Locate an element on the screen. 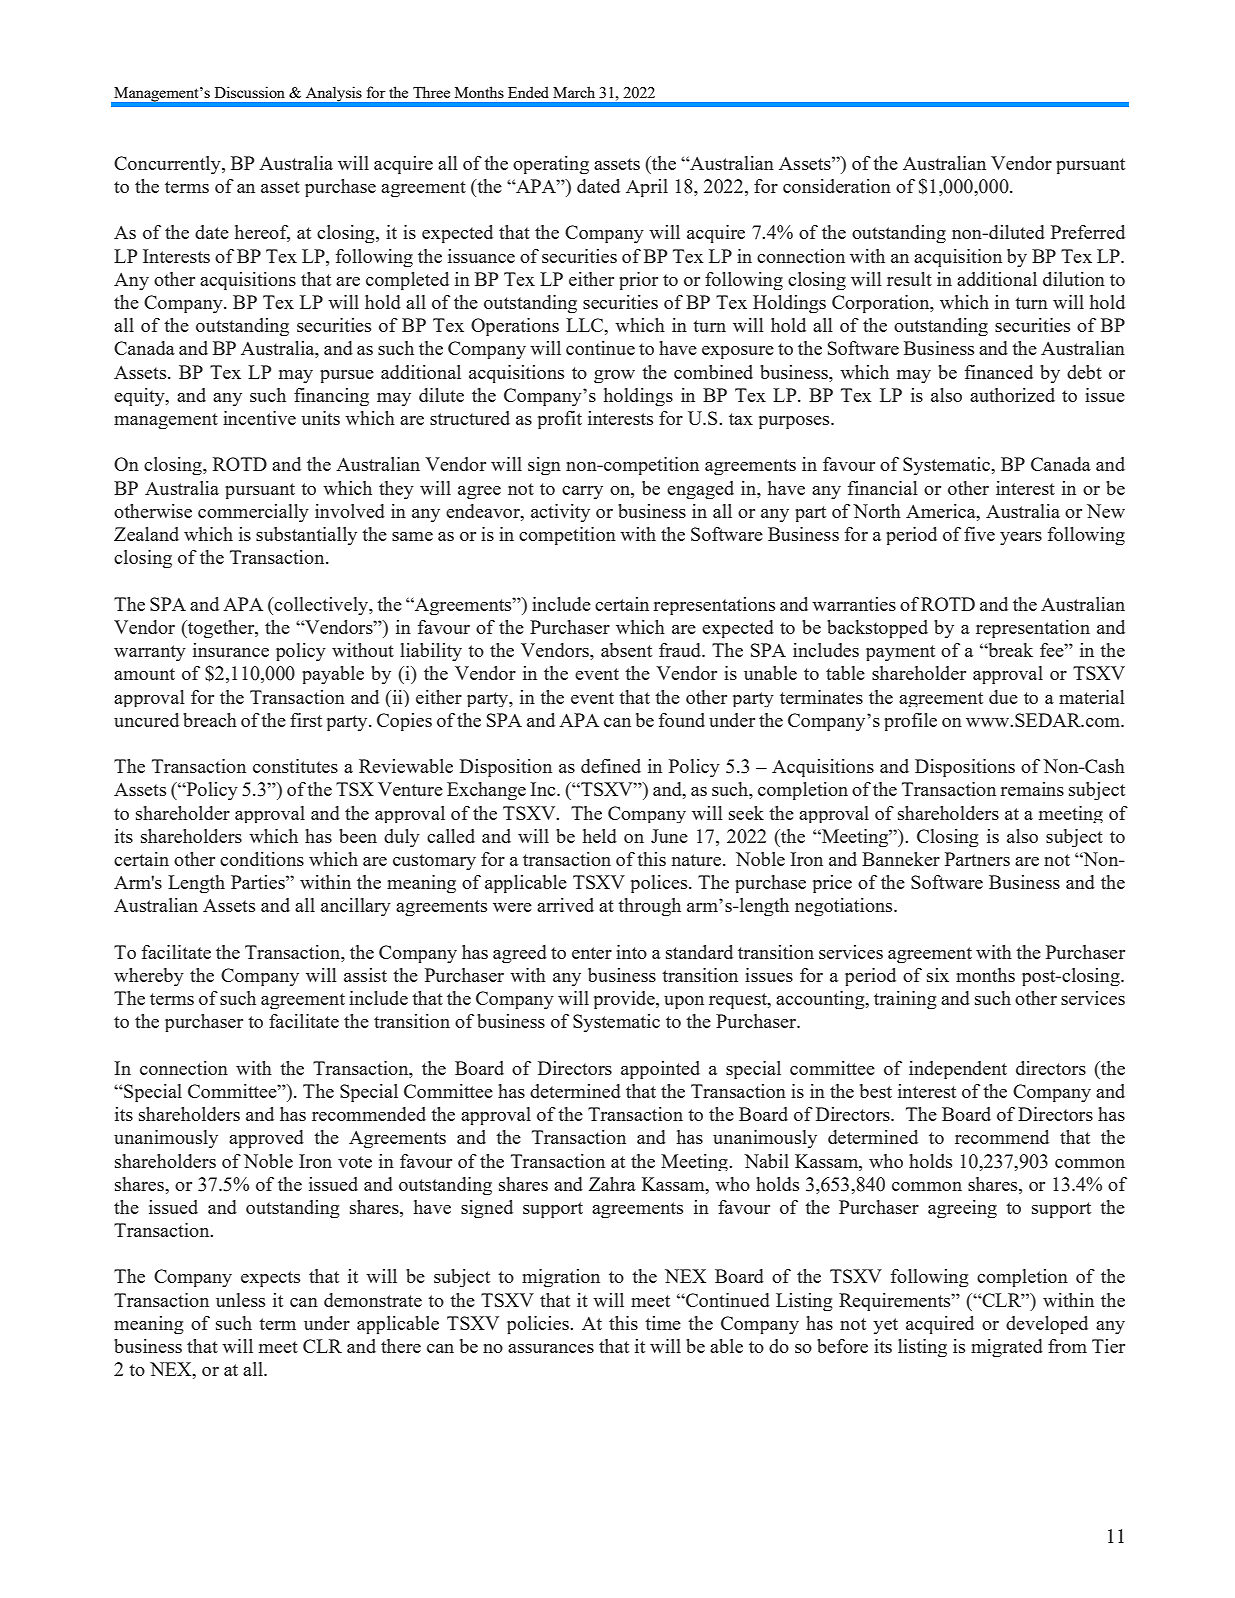 The height and width of the screenshot is (1598, 1235). breach is located at coordinates (210, 720).
